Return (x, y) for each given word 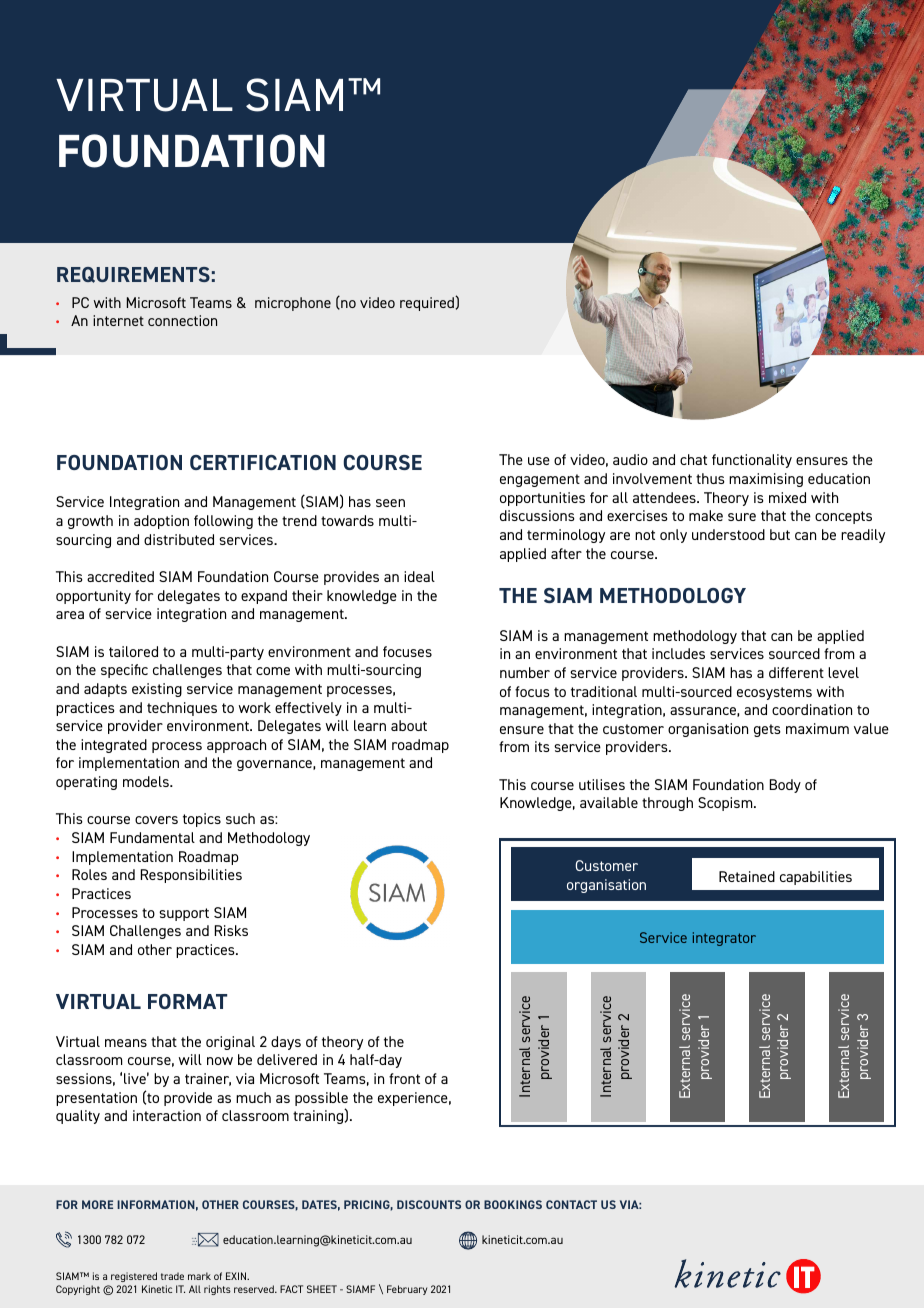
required (428, 303)
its (542, 746)
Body (785, 786)
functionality (752, 461)
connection (182, 320)
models (147, 781)
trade (172, 1276)
